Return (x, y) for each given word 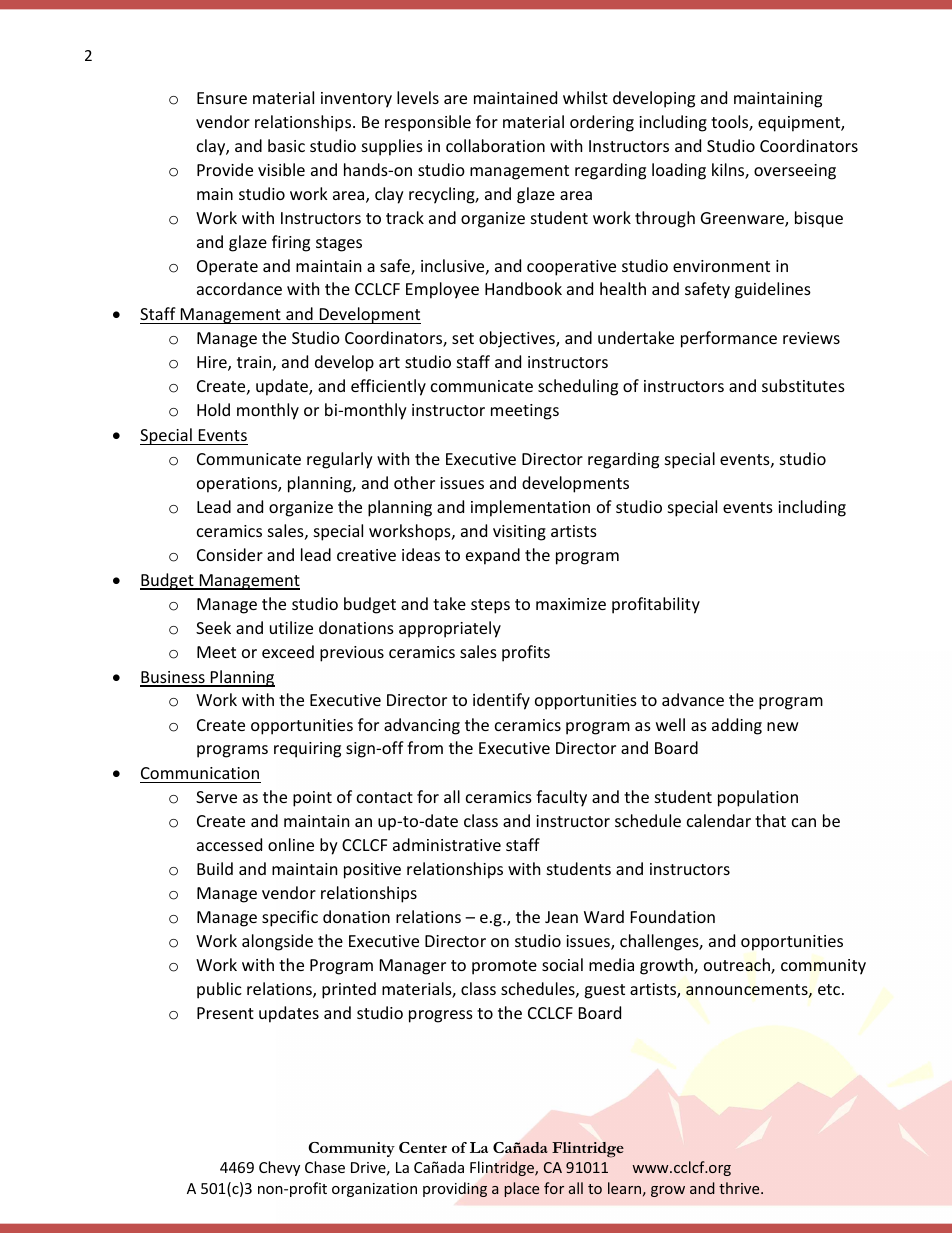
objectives (518, 339)
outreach (738, 966)
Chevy (279, 1168)
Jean (561, 917)
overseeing (795, 172)
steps (490, 606)
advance (693, 699)
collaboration (495, 145)
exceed (288, 651)
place (521, 1189)
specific (290, 918)
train (254, 362)
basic (286, 145)
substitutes (803, 385)
